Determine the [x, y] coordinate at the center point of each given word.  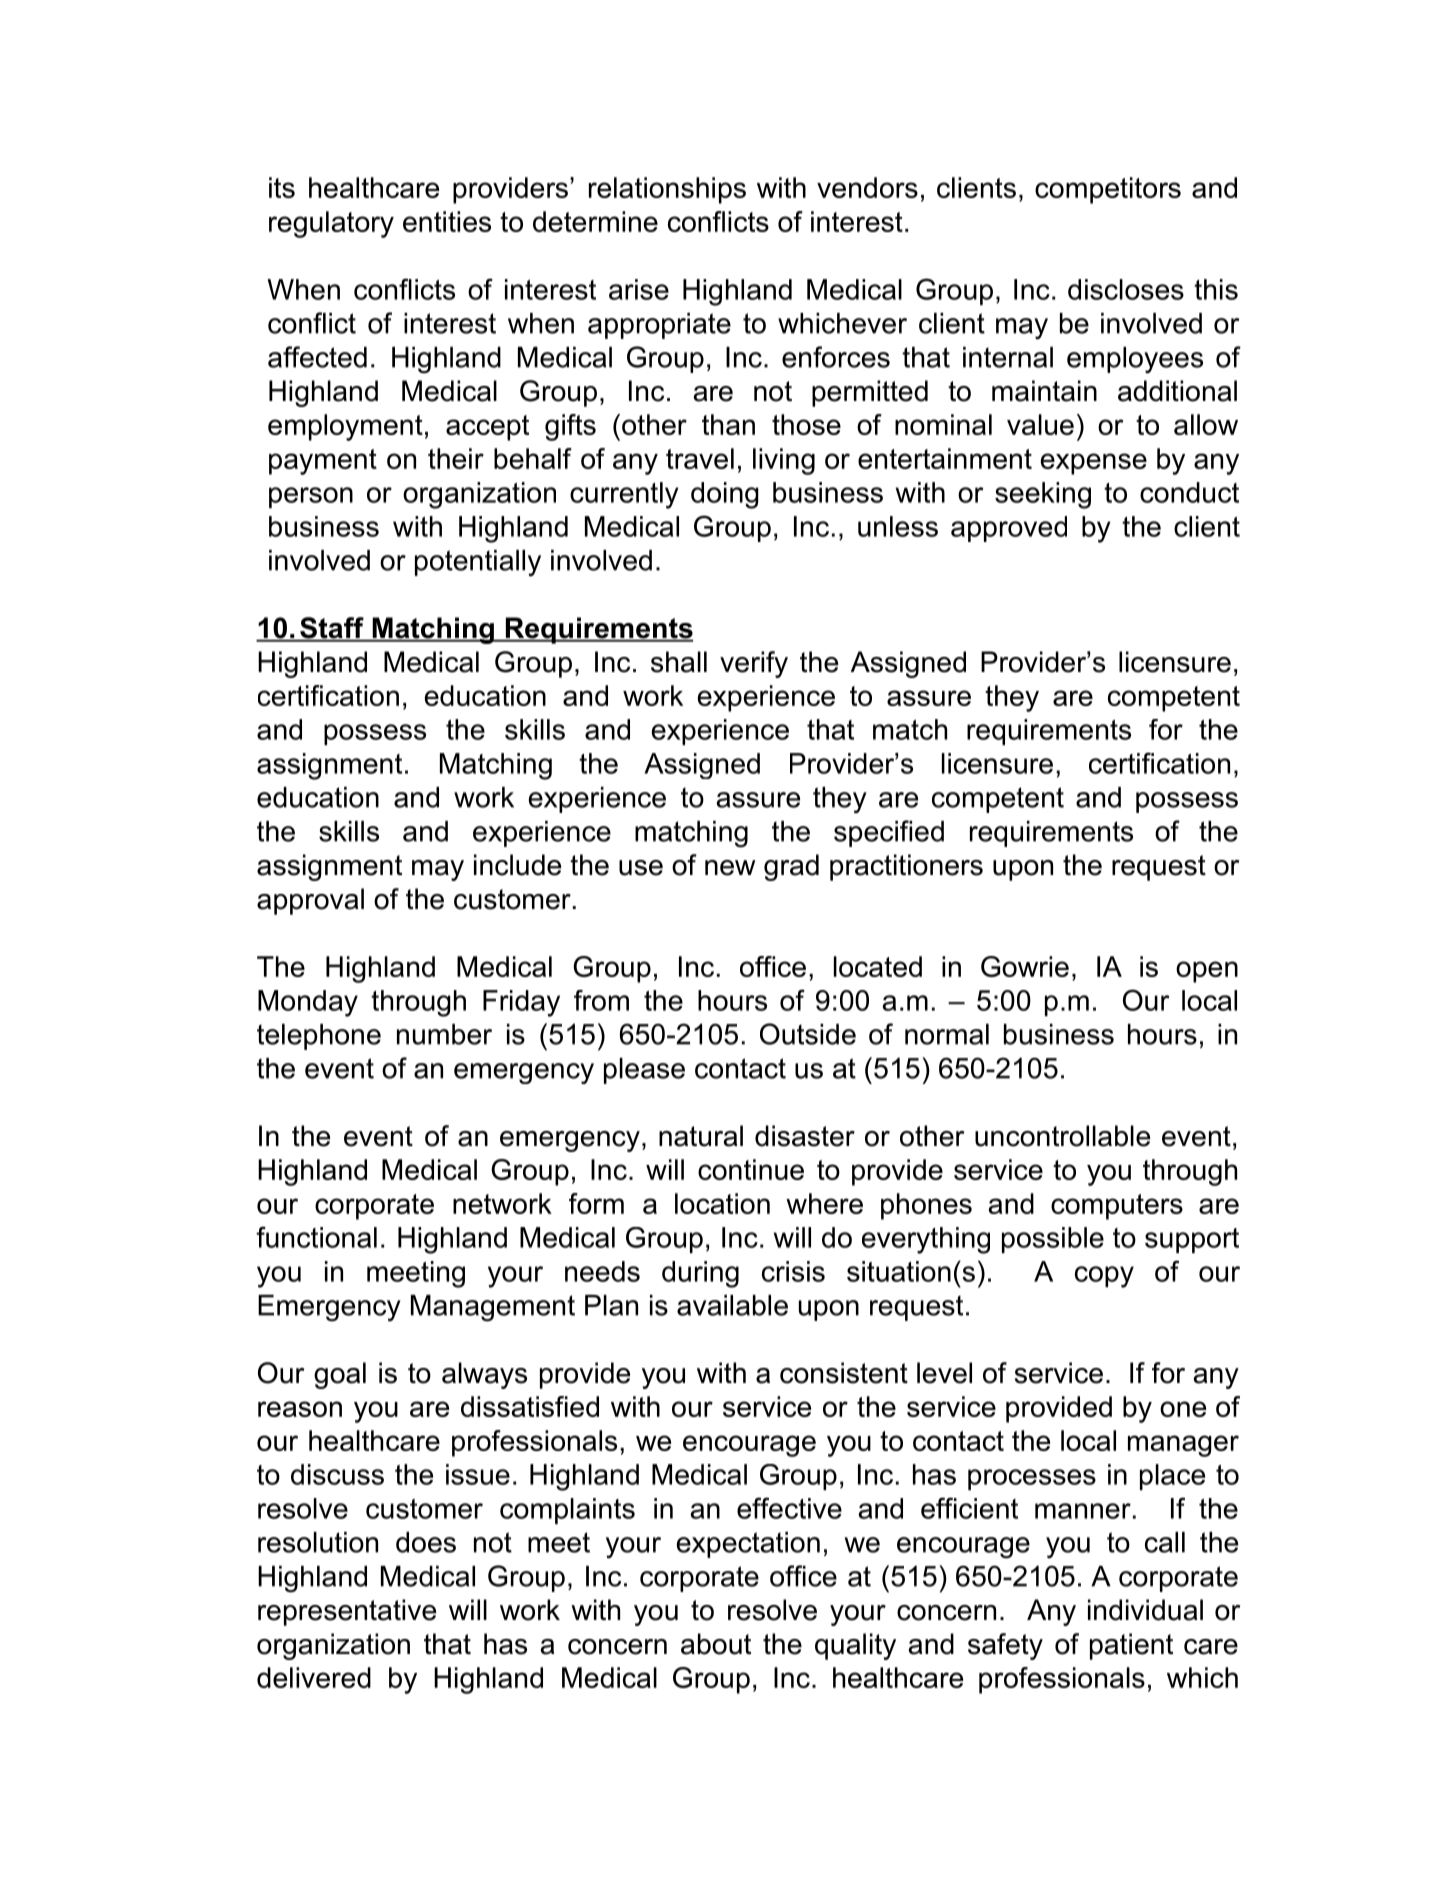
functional [316, 1237]
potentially [478, 563]
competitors [1108, 190]
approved [1009, 529]
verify [754, 664]
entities [447, 221]
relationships [667, 190]
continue [751, 1169]
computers [1117, 1207]
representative [347, 1612]
